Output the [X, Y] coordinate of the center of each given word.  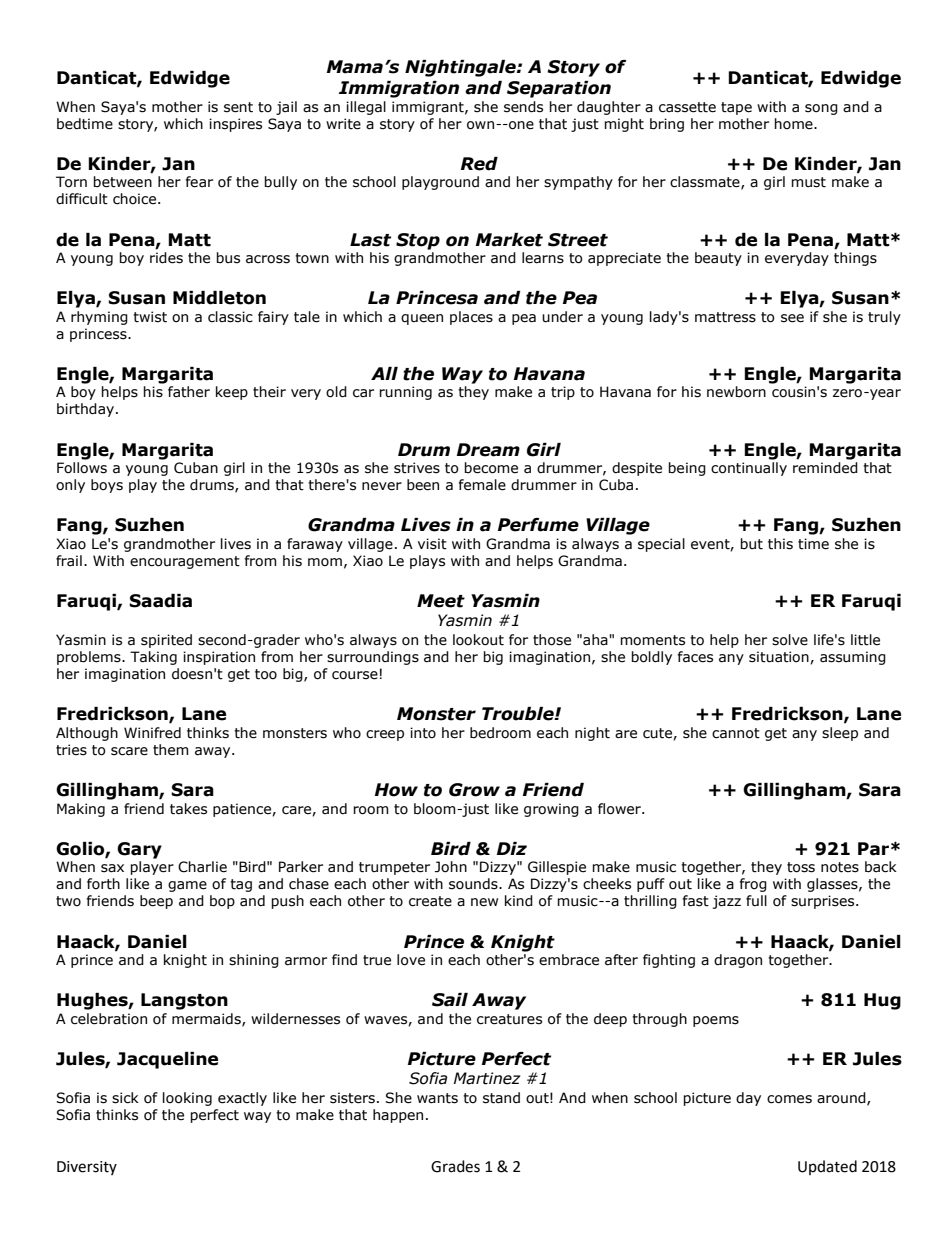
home [794, 124]
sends [523, 107]
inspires [235, 125]
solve [790, 640]
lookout [478, 640]
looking [187, 1099]
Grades [455, 1166]
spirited [166, 641]
